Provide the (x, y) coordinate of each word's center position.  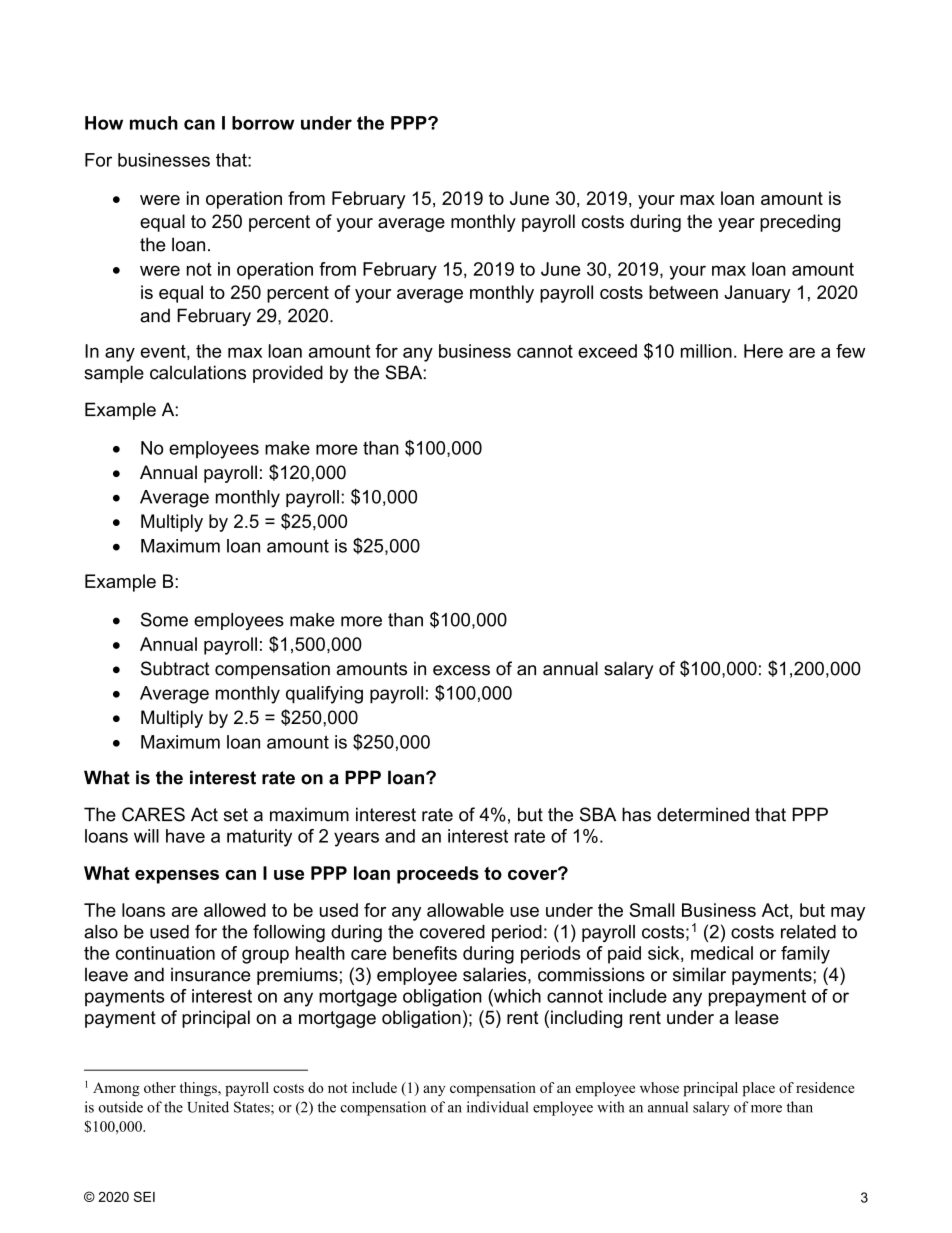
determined (703, 814)
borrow (263, 123)
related (808, 932)
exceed (607, 351)
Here (763, 351)
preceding (800, 223)
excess (461, 670)
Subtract (175, 668)
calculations (198, 372)
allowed (235, 910)
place (758, 1089)
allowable (465, 910)
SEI (144, 1196)
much (154, 123)
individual (497, 1107)
